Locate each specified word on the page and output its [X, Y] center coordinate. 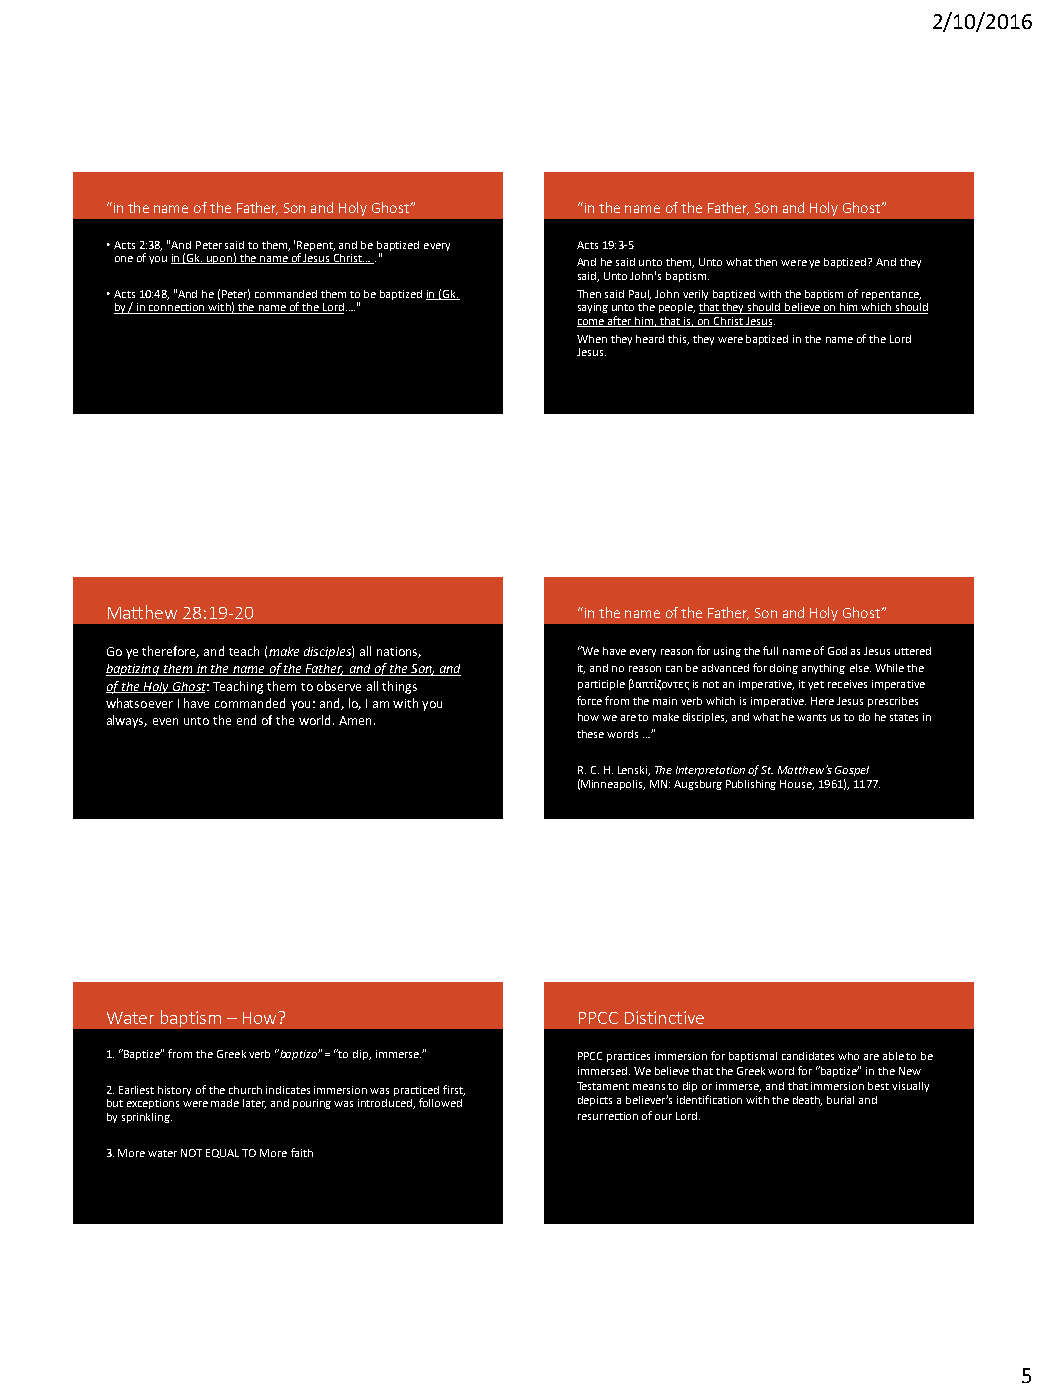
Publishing [751, 785]
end [246, 720]
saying [593, 308]
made [225, 1103]
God [837, 651]
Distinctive [664, 1017]
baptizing [133, 670]
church [245, 1090]
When [592, 339]
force [589, 700]
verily [695, 295]
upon [219, 260]
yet [816, 685]
